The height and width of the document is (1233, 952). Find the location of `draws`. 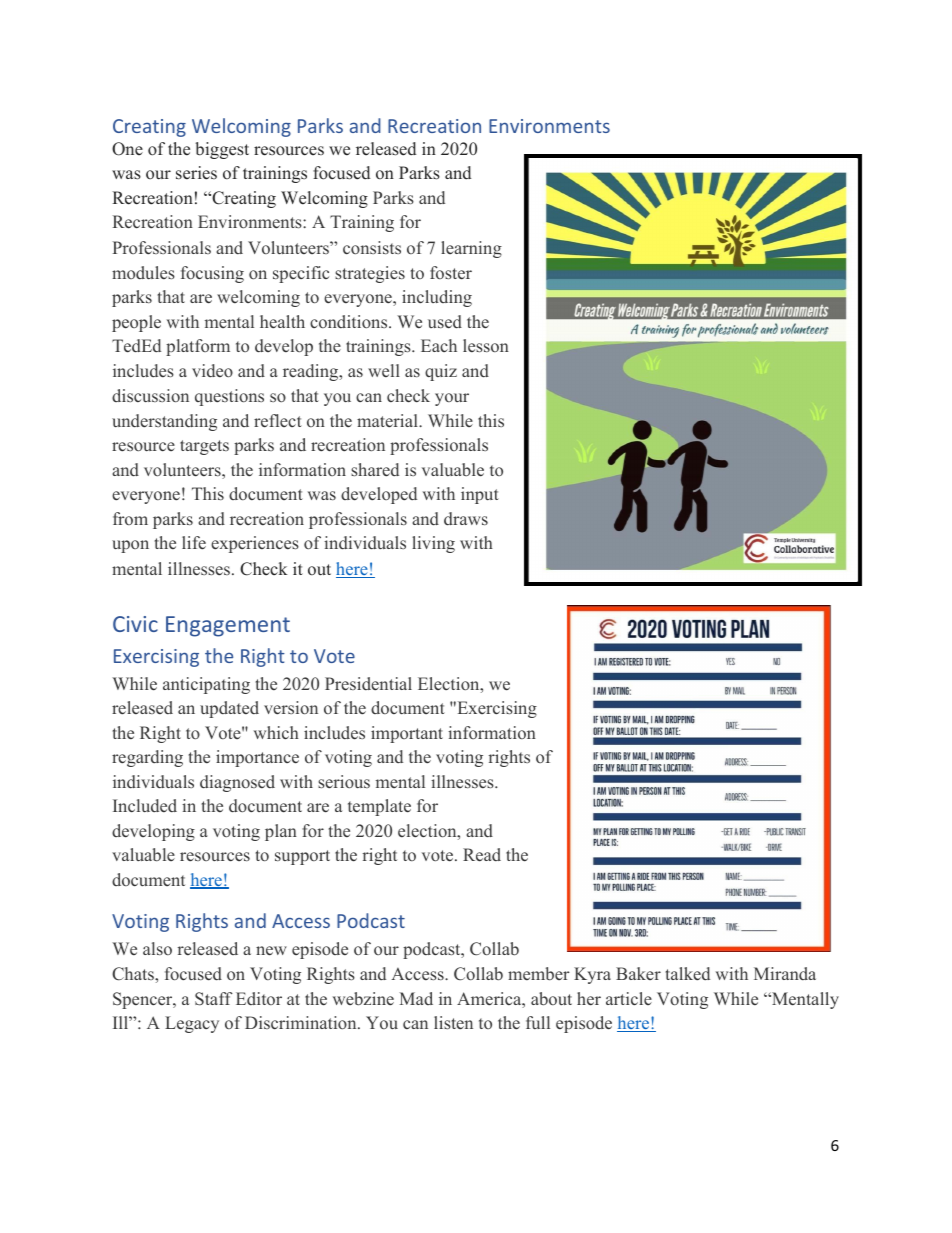

draws is located at coordinates (466, 519).
